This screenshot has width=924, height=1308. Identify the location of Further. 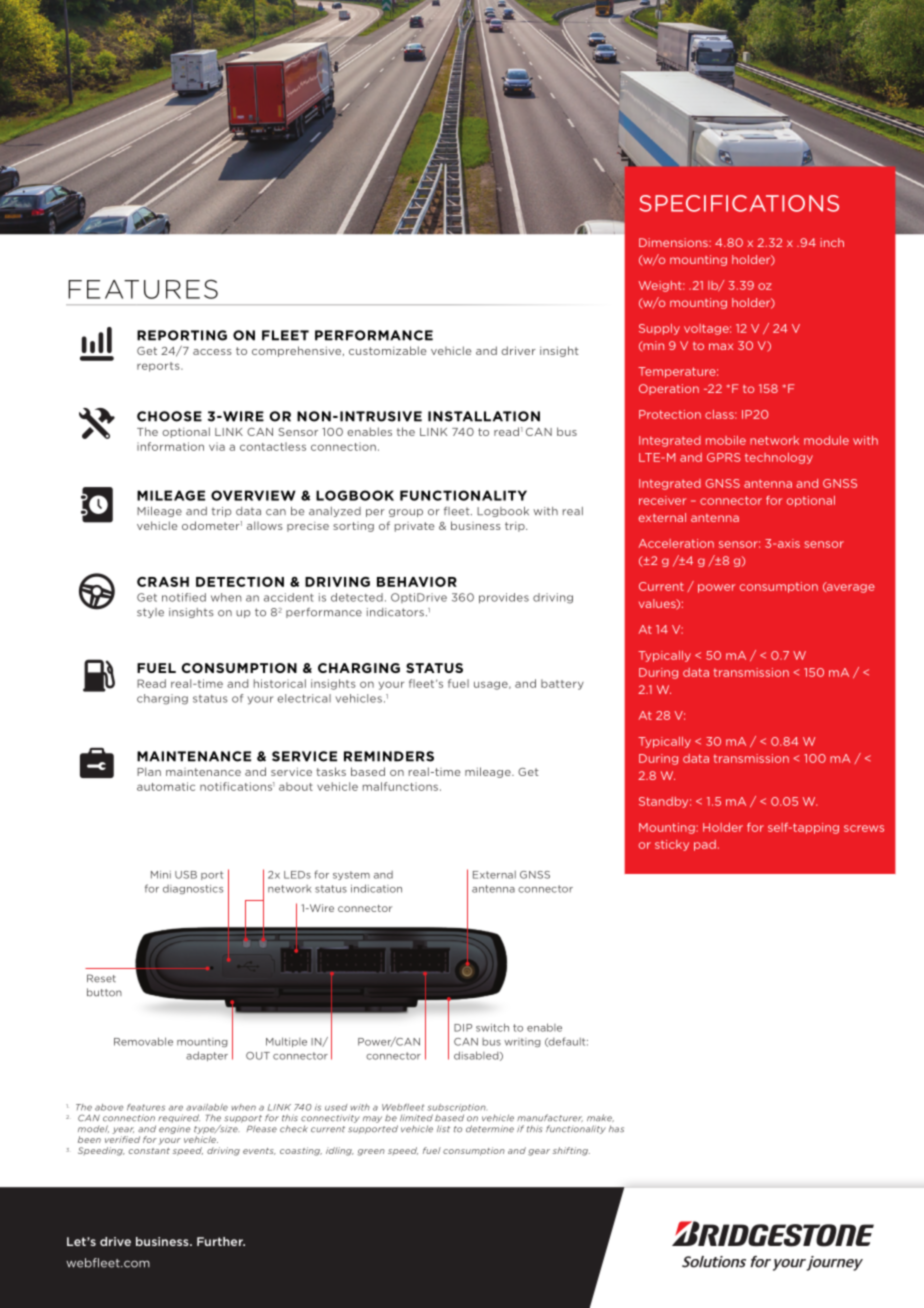
(221, 1241).
